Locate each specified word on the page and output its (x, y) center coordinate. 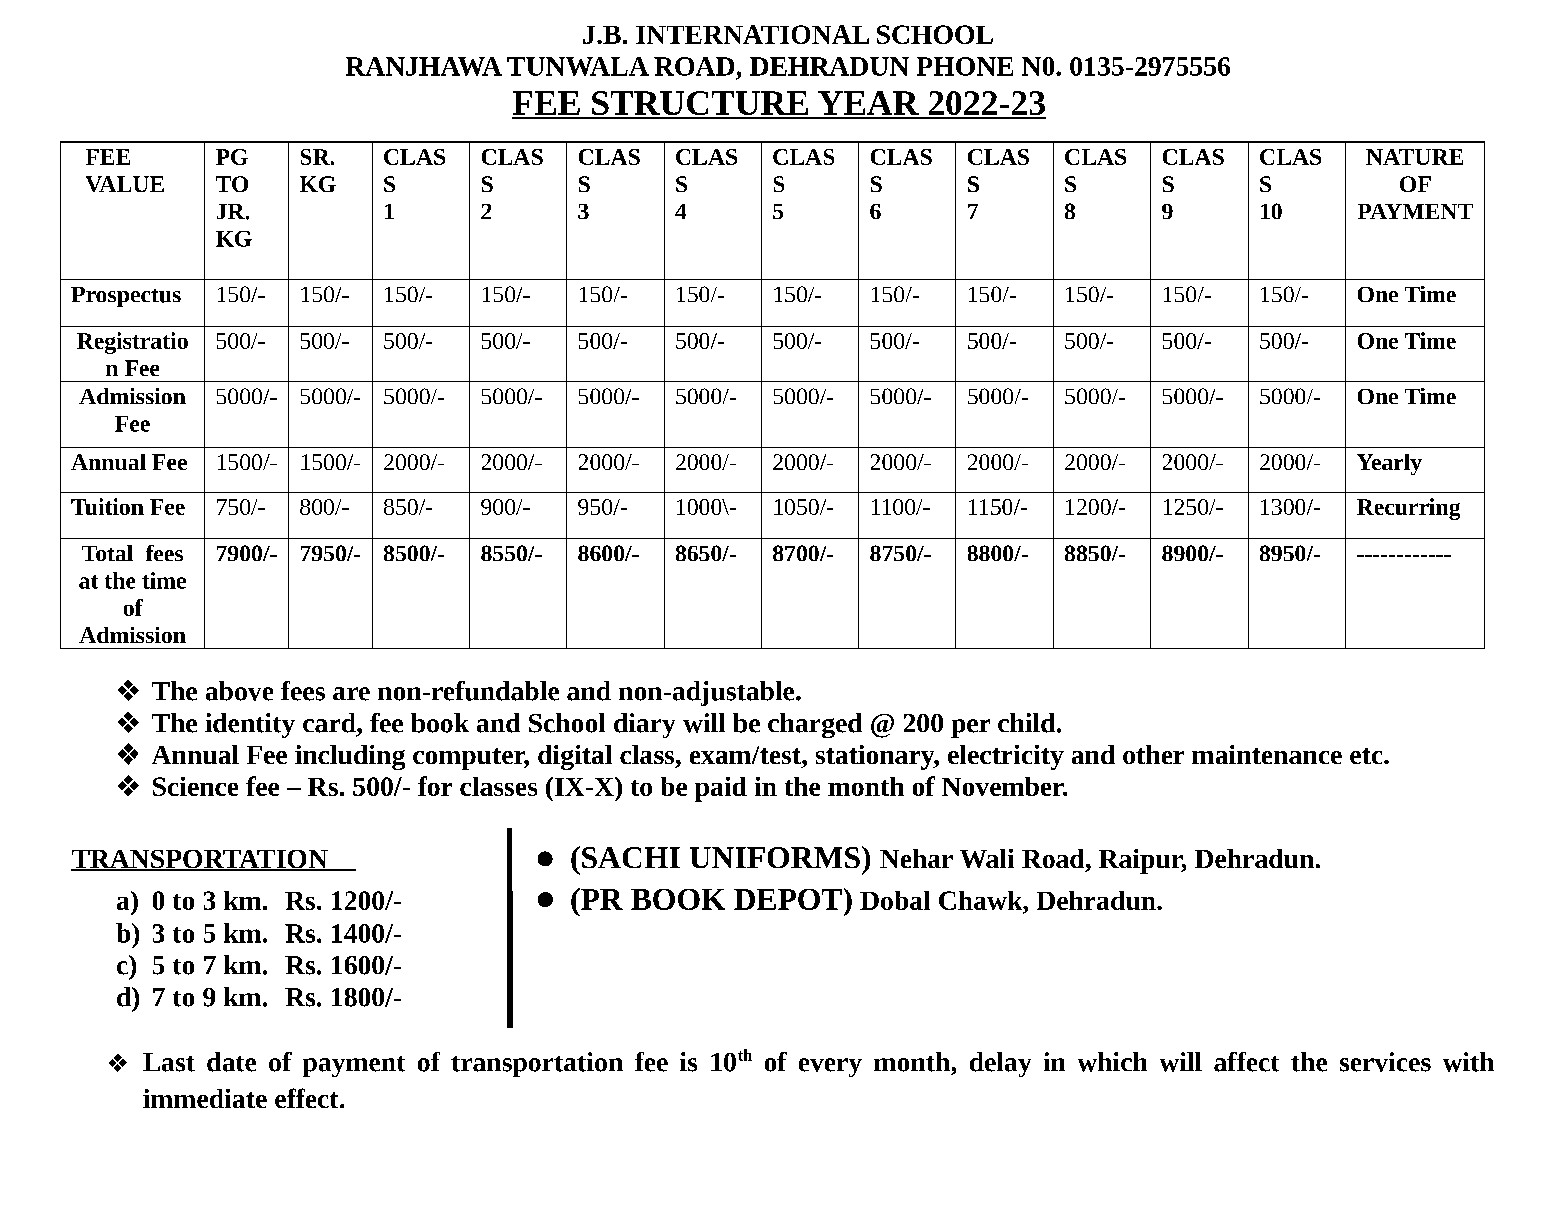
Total (107, 553)
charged (815, 725)
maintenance (1267, 754)
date (231, 1062)
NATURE (1414, 157)
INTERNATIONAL (752, 34)
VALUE (125, 184)
